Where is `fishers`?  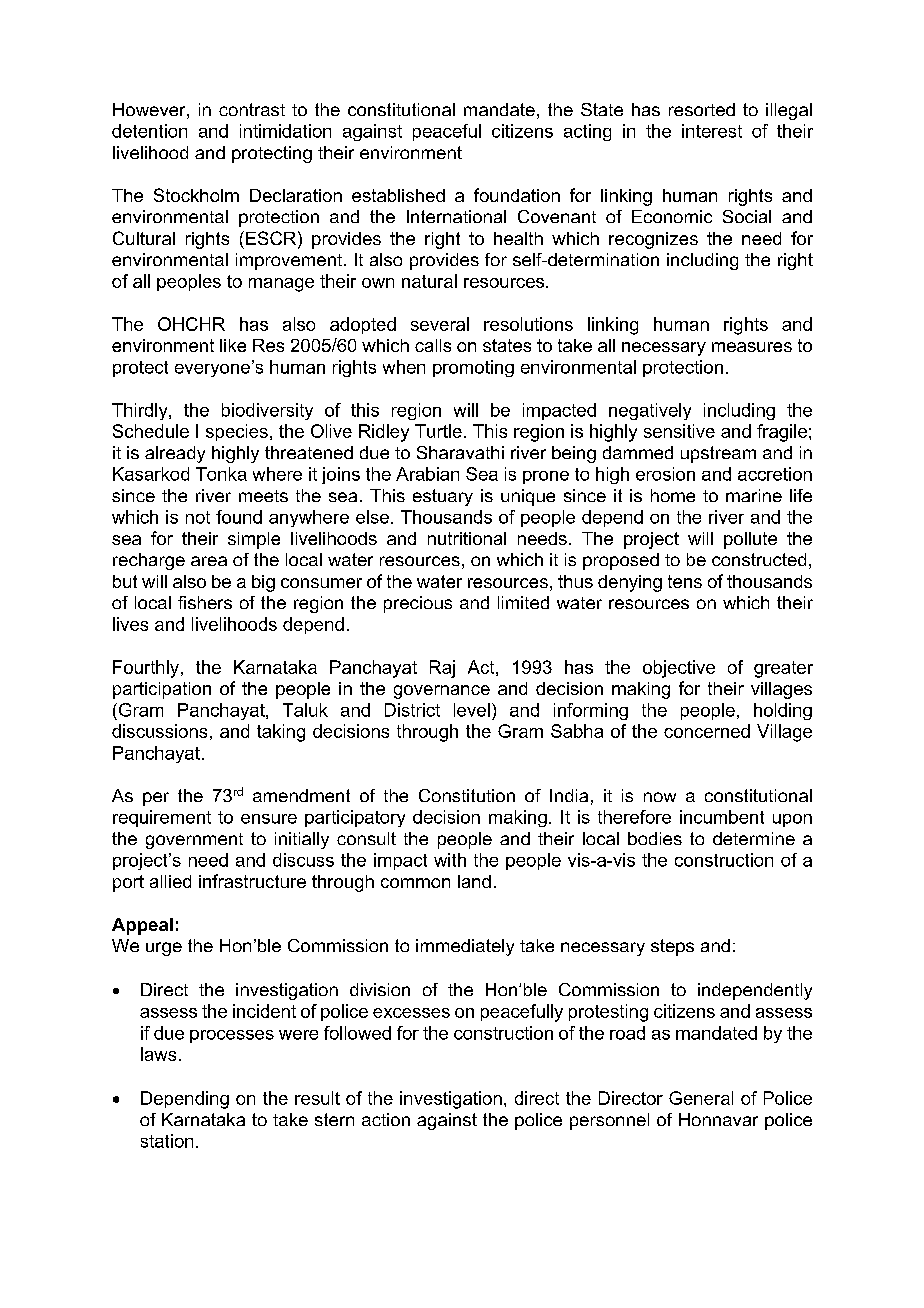 fishers is located at coordinates (205, 602).
